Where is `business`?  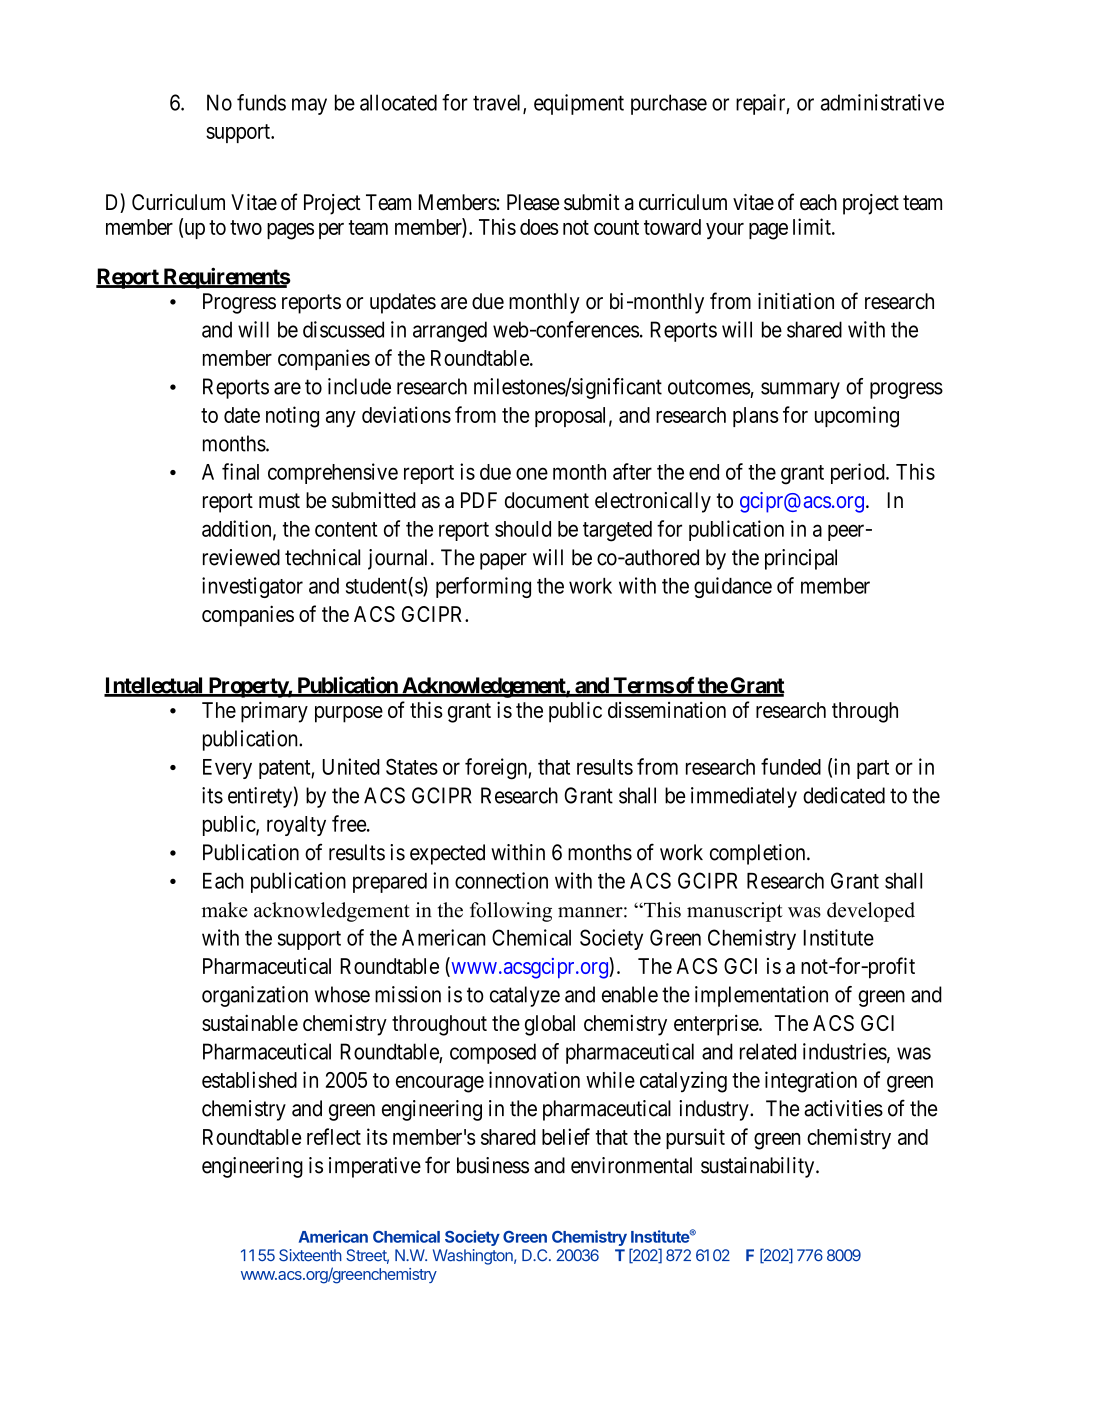 business is located at coordinates (493, 1165).
